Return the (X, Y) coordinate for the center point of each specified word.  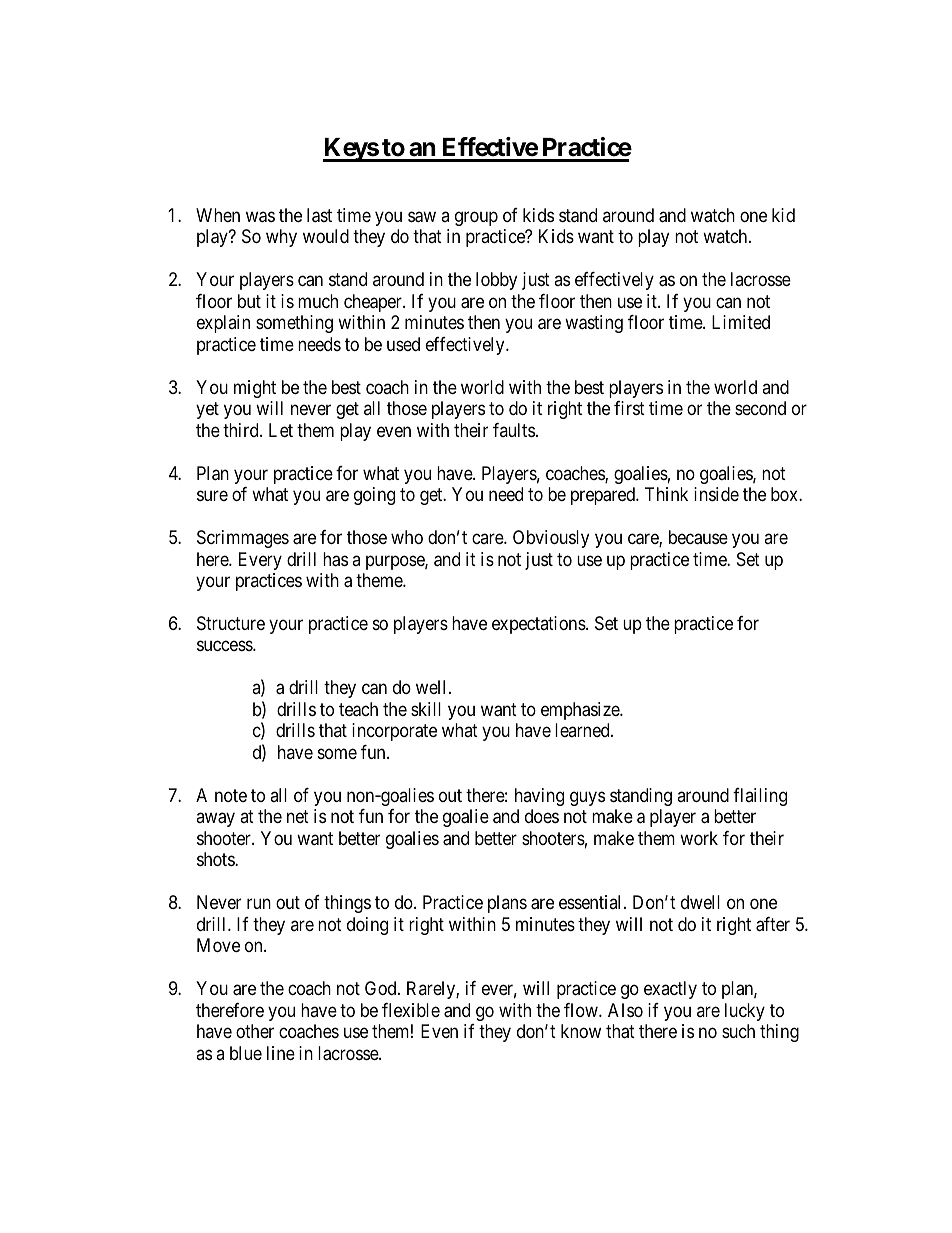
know (581, 1031)
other (255, 1031)
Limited (741, 322)
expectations (539, 625)
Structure (231, 623)
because (698, 537)
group (476, 218)
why (281, 238)
